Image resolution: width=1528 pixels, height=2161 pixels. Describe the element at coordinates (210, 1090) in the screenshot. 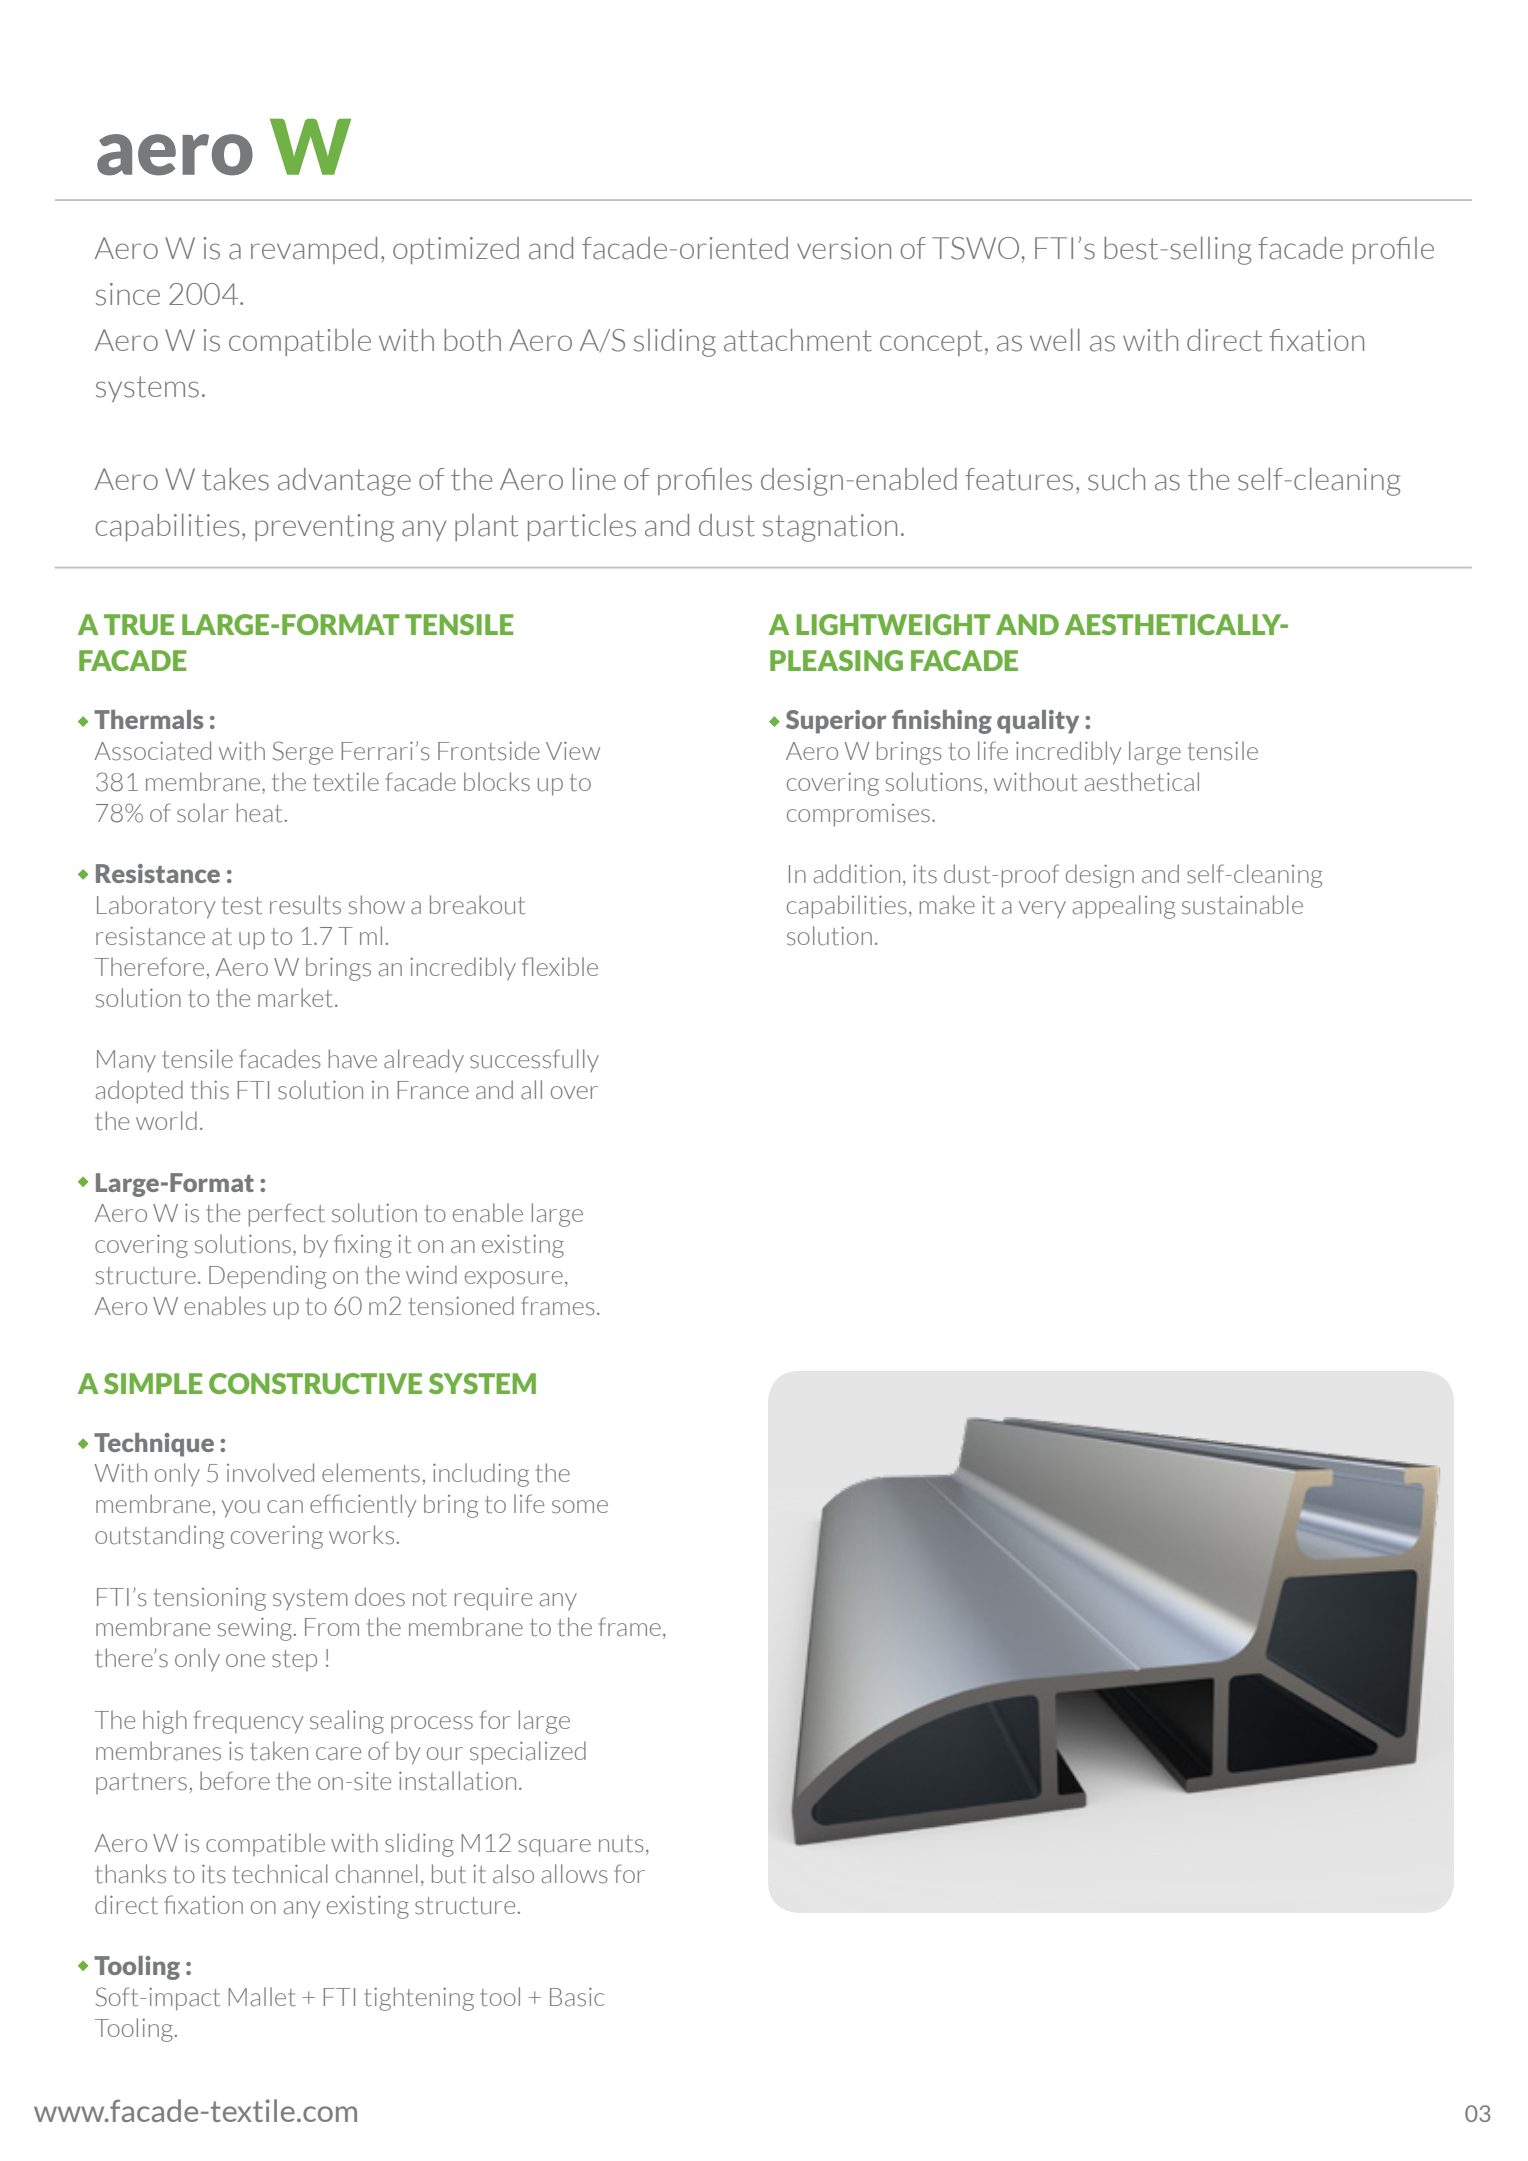

I see `this` at that location.
